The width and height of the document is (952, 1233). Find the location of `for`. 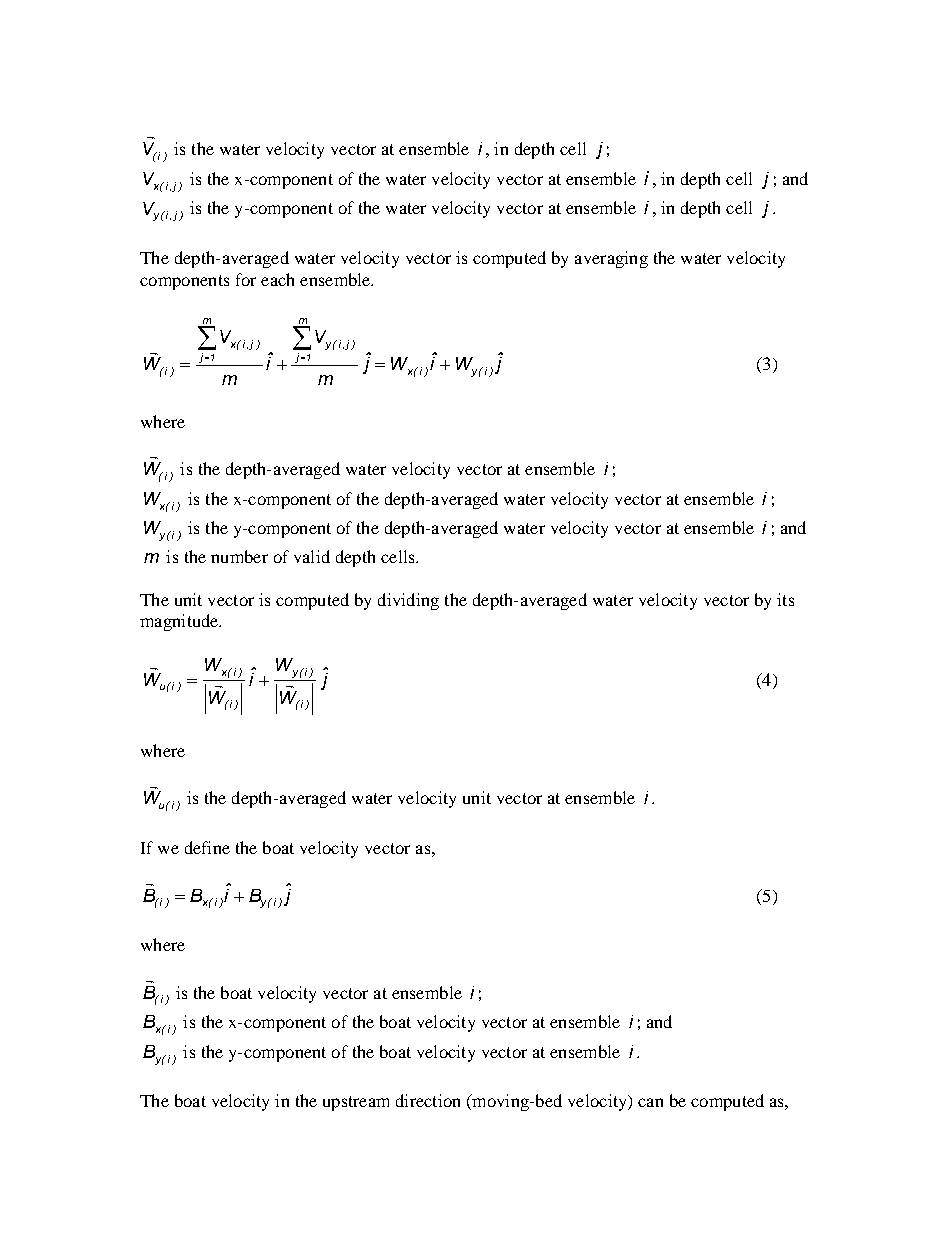

for is located at coordinates (246, 279).
